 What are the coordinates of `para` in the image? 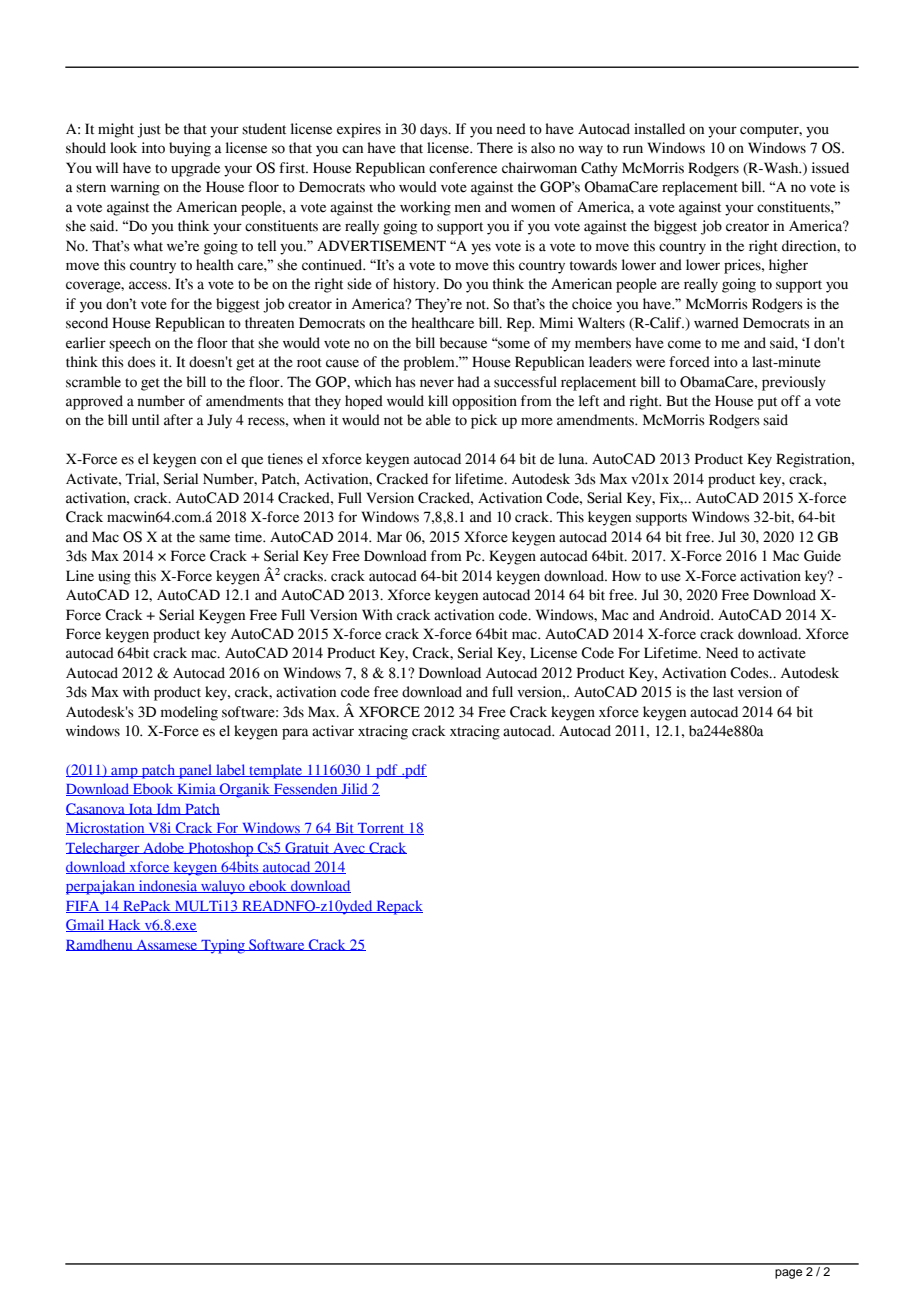 It's located at (295, 734).
